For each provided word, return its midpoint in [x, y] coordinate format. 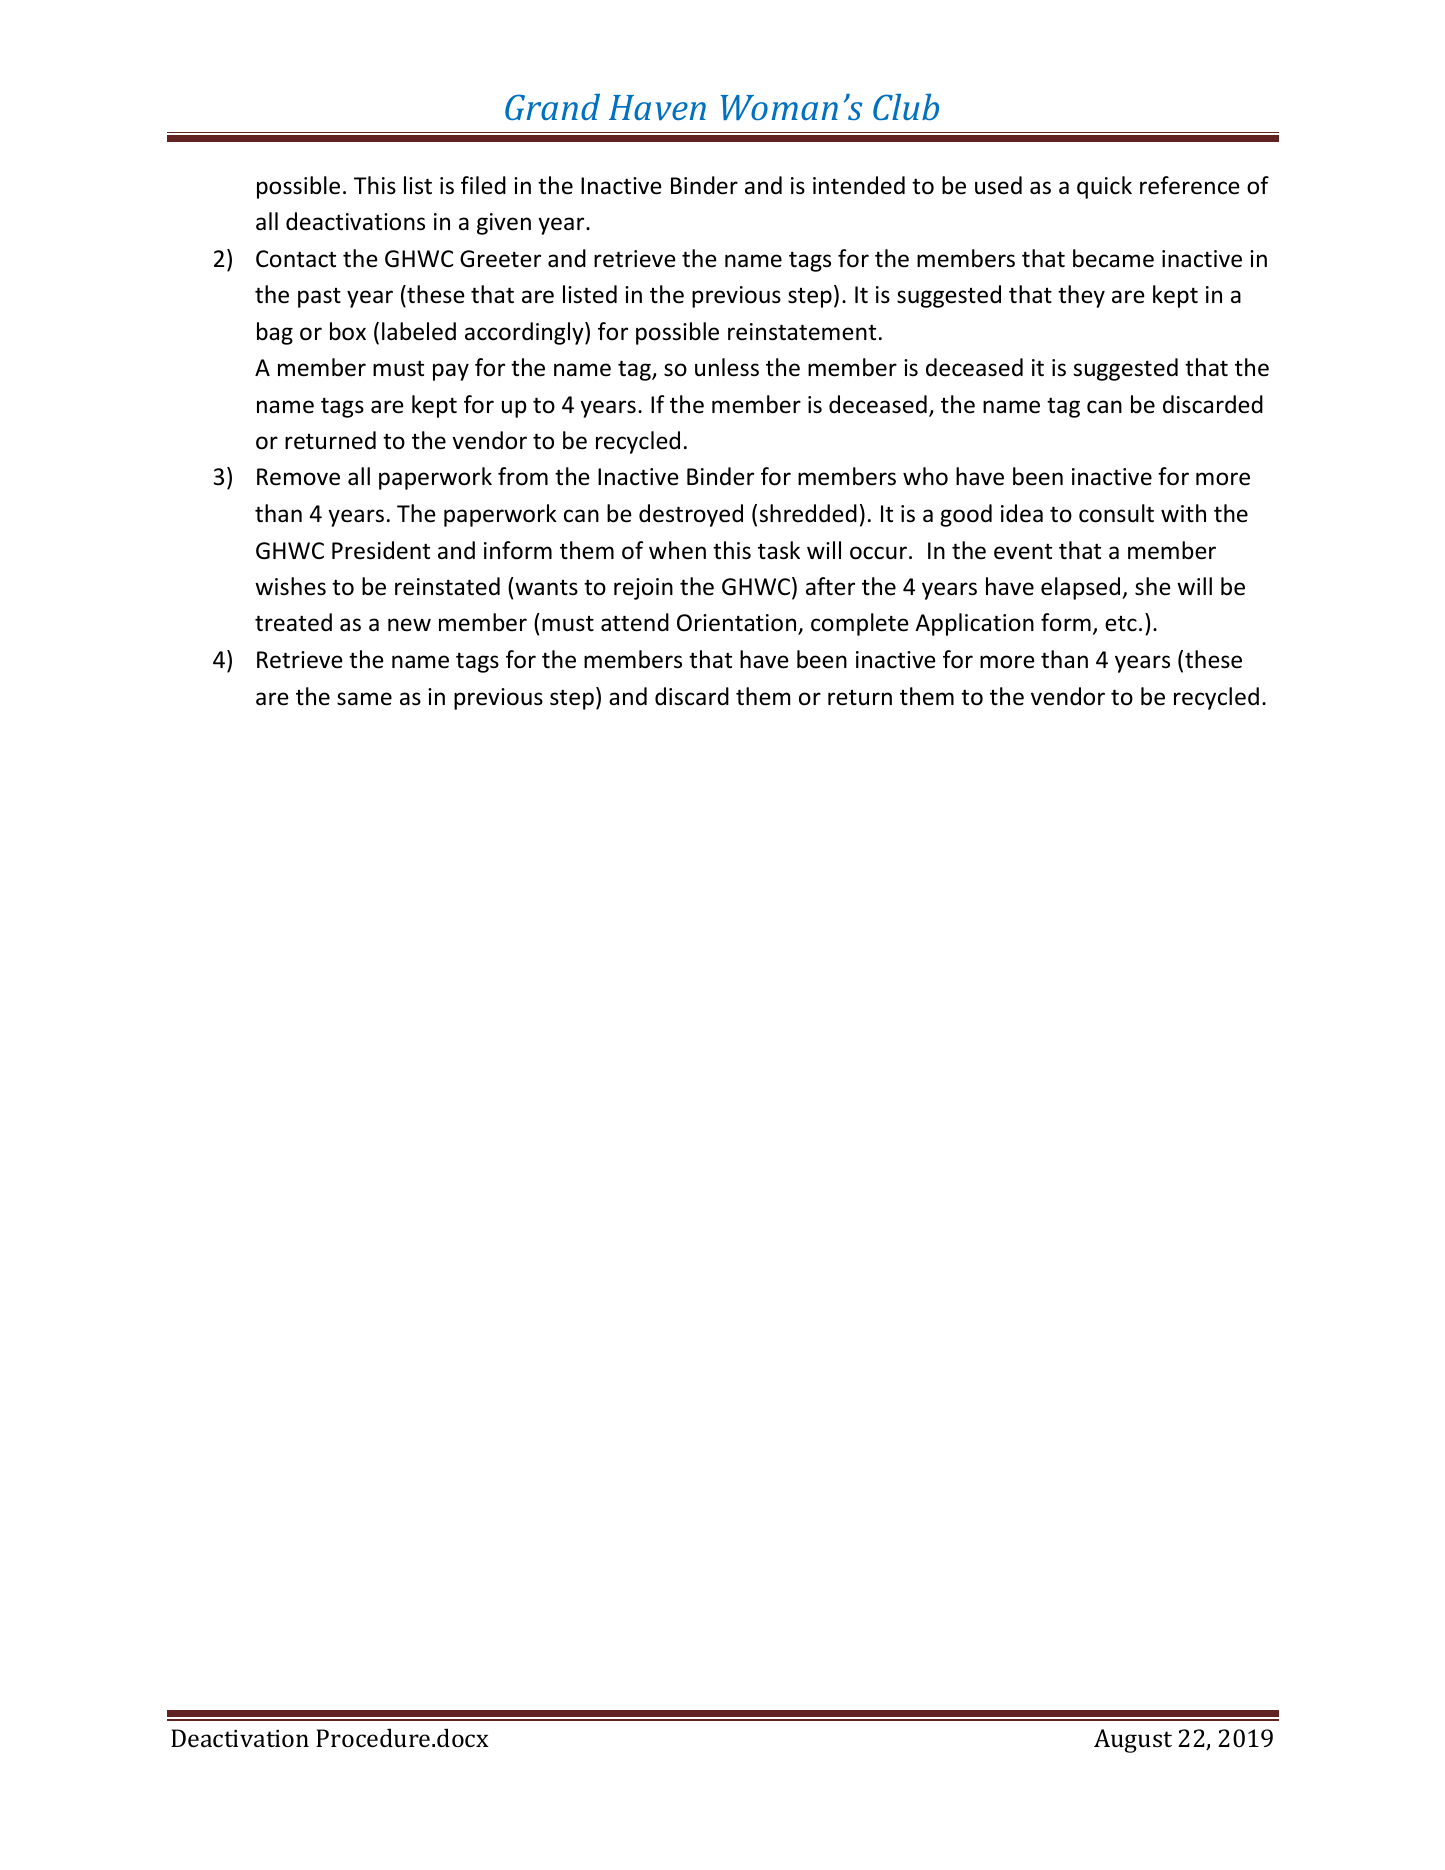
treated [293, 622]
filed [483, 185]
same [364, 699]
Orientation [738, 624]
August [1133, 1741]
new [409, 625]
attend [635, 622]
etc [1121, 624]
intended [859, 185]
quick [1104, 187]
